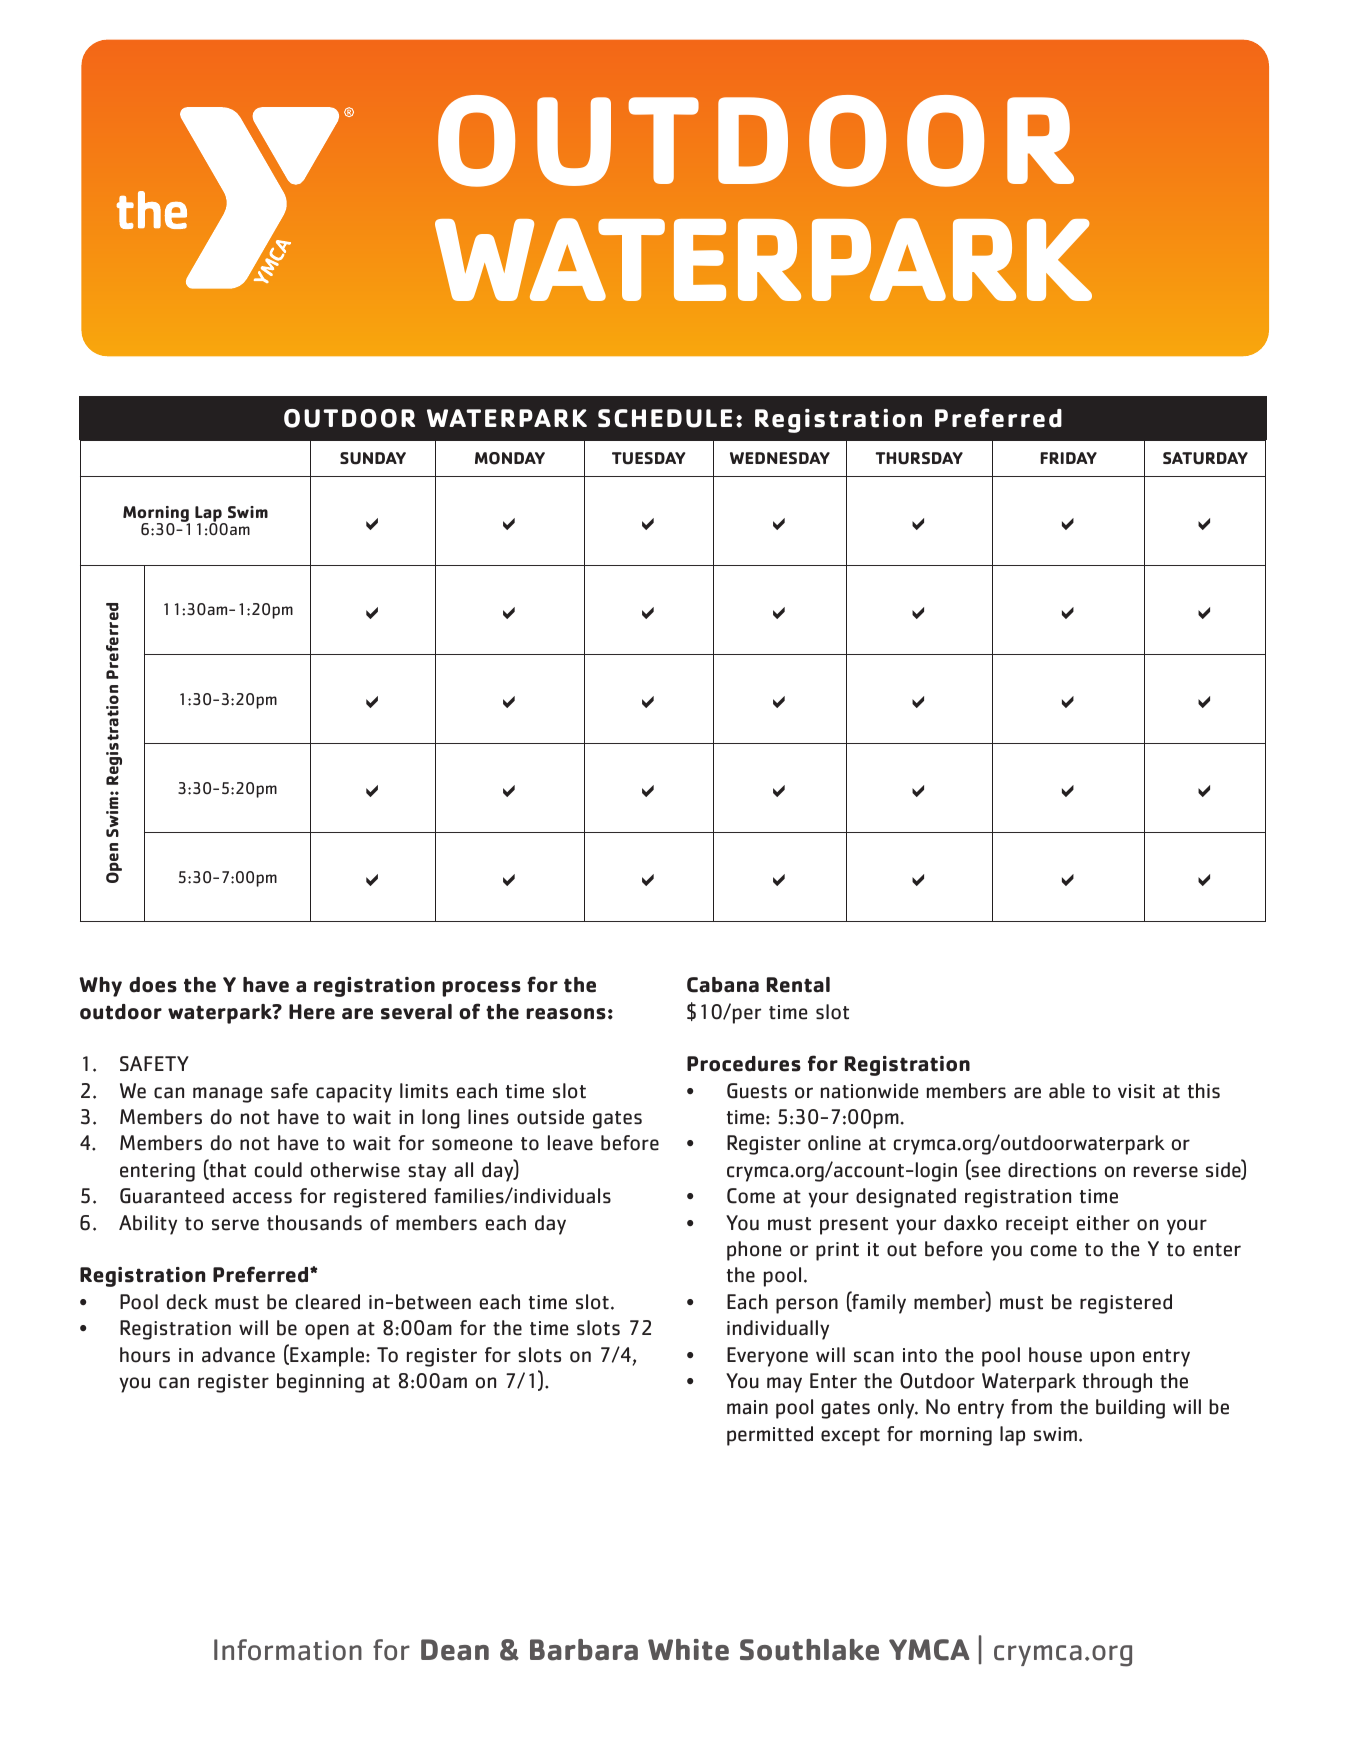 The image size is (1346, 1742). Describe the element at coordinates (373, 458) in the document. I see `SUNDAY` at that location.
